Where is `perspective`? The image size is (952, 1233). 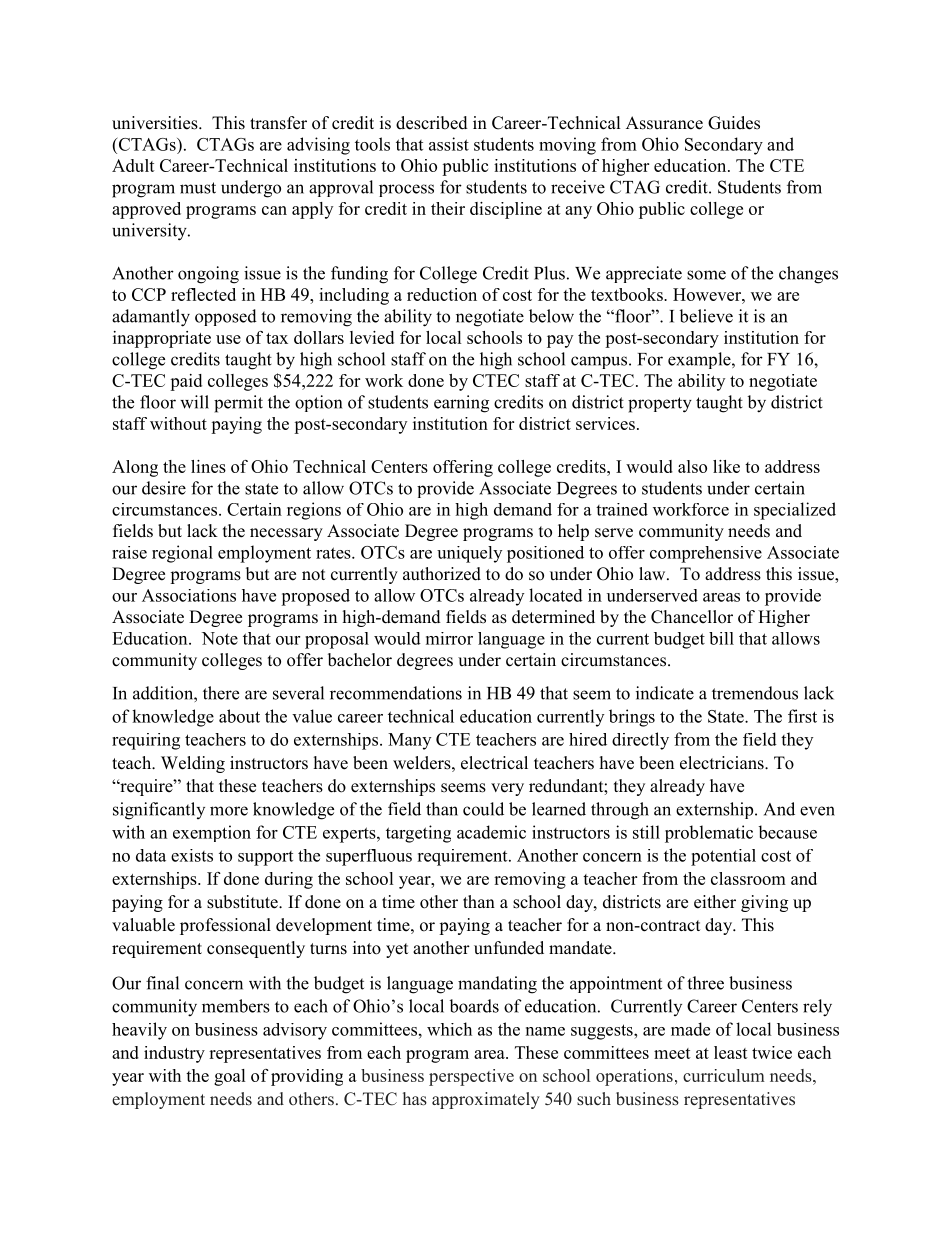 perspective is located at coordinates (471, 1077).
